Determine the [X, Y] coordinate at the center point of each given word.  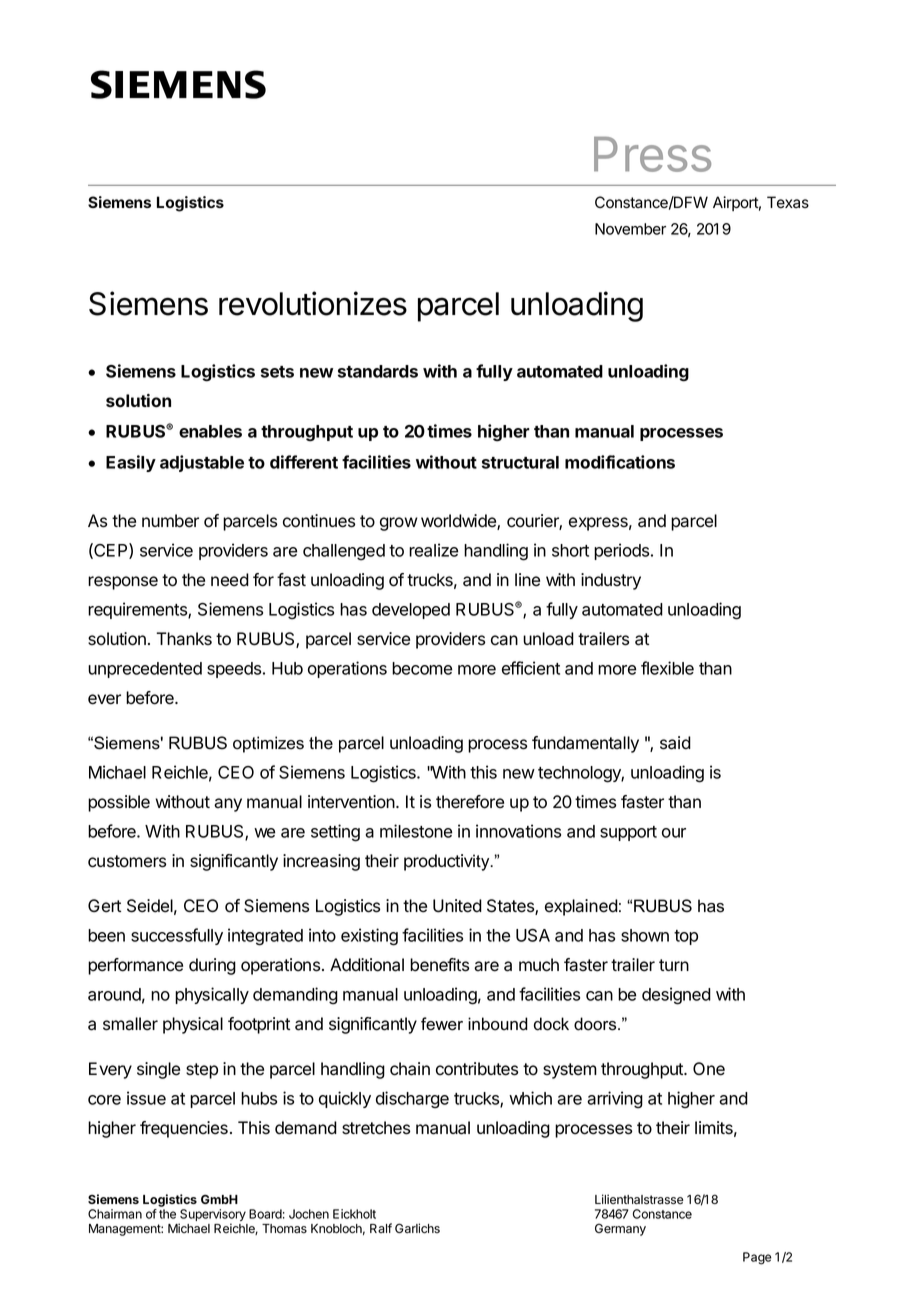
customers [127, 861]
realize [433, 550]
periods [623, 551]
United [457, 906]
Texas [788, 202]
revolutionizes [313, 303]
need [230, 580]
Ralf [381, 1228]
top [686, 937]
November [630, 229]
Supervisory [212, 1216]
